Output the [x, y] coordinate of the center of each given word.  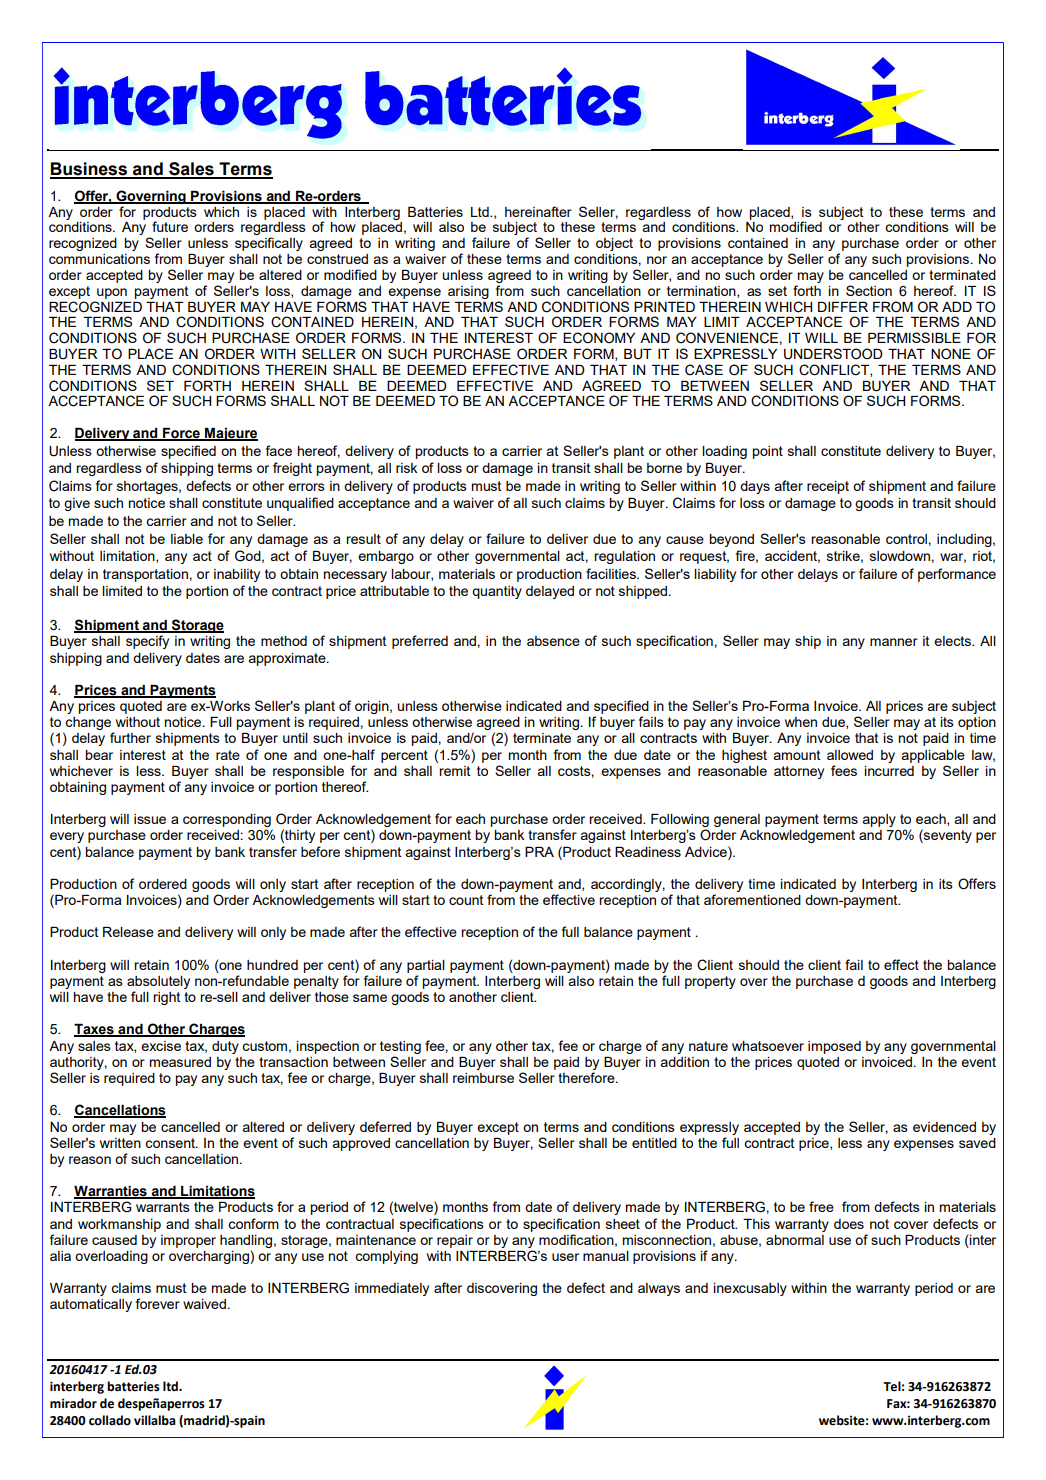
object [614, 244]
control [907, 539]
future [170, 226]
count [466, 900]
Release [128, 932]
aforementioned [752, 899]
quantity [497, 592]
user [565, 1257]
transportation [146, 575]
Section [869, 290]
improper [188, 1241]
